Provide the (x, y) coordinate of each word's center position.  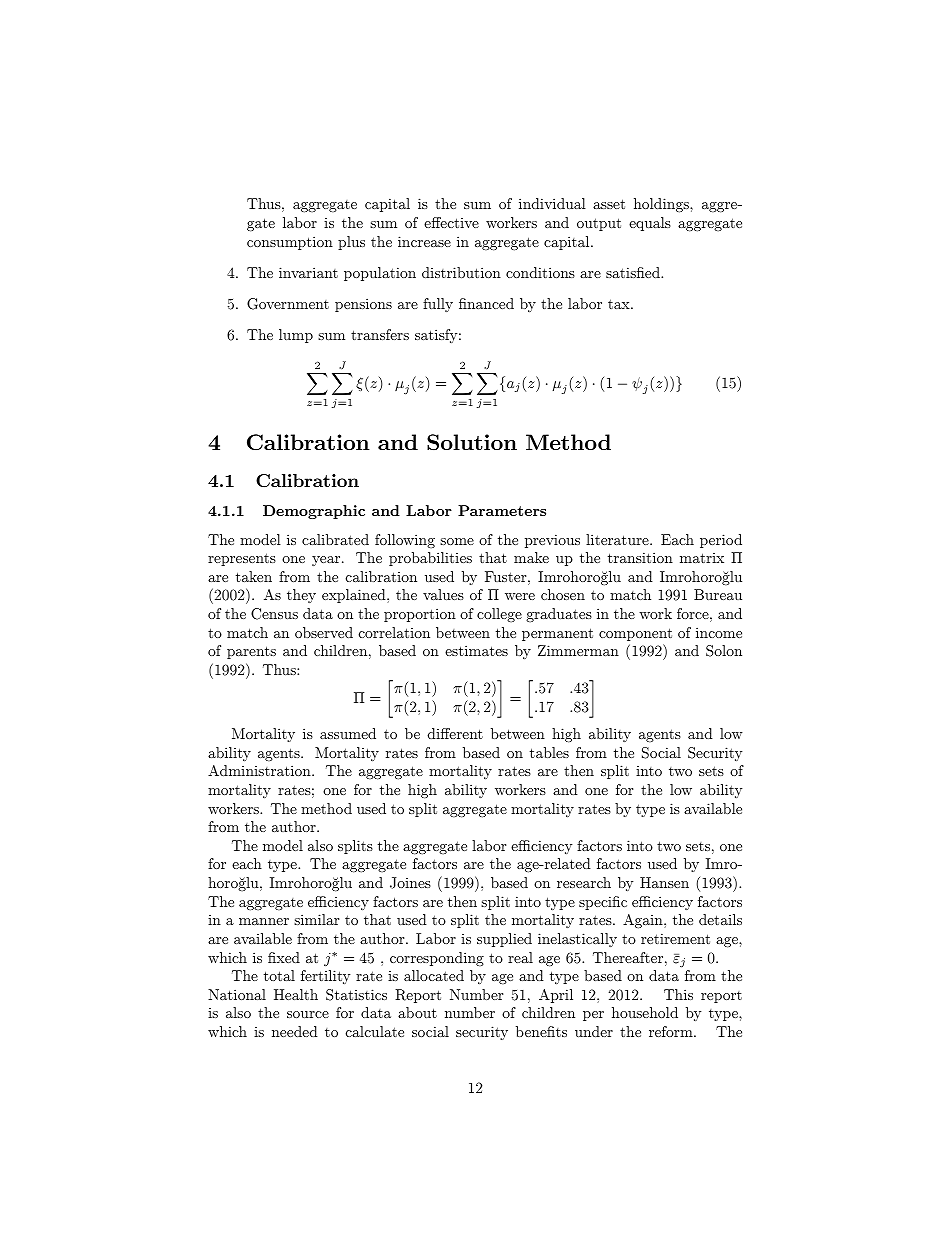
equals (650, 224)
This (678, 994)
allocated (434, 975)
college (499, 615)
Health (296, 994)
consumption (290, 243)
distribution (461, 272)
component (635, 634)
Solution (472, 442)
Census (274, 614)
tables (549, 752)
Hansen (664, 882)
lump (296, 336)
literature (618, 539)
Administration (260, 770)
